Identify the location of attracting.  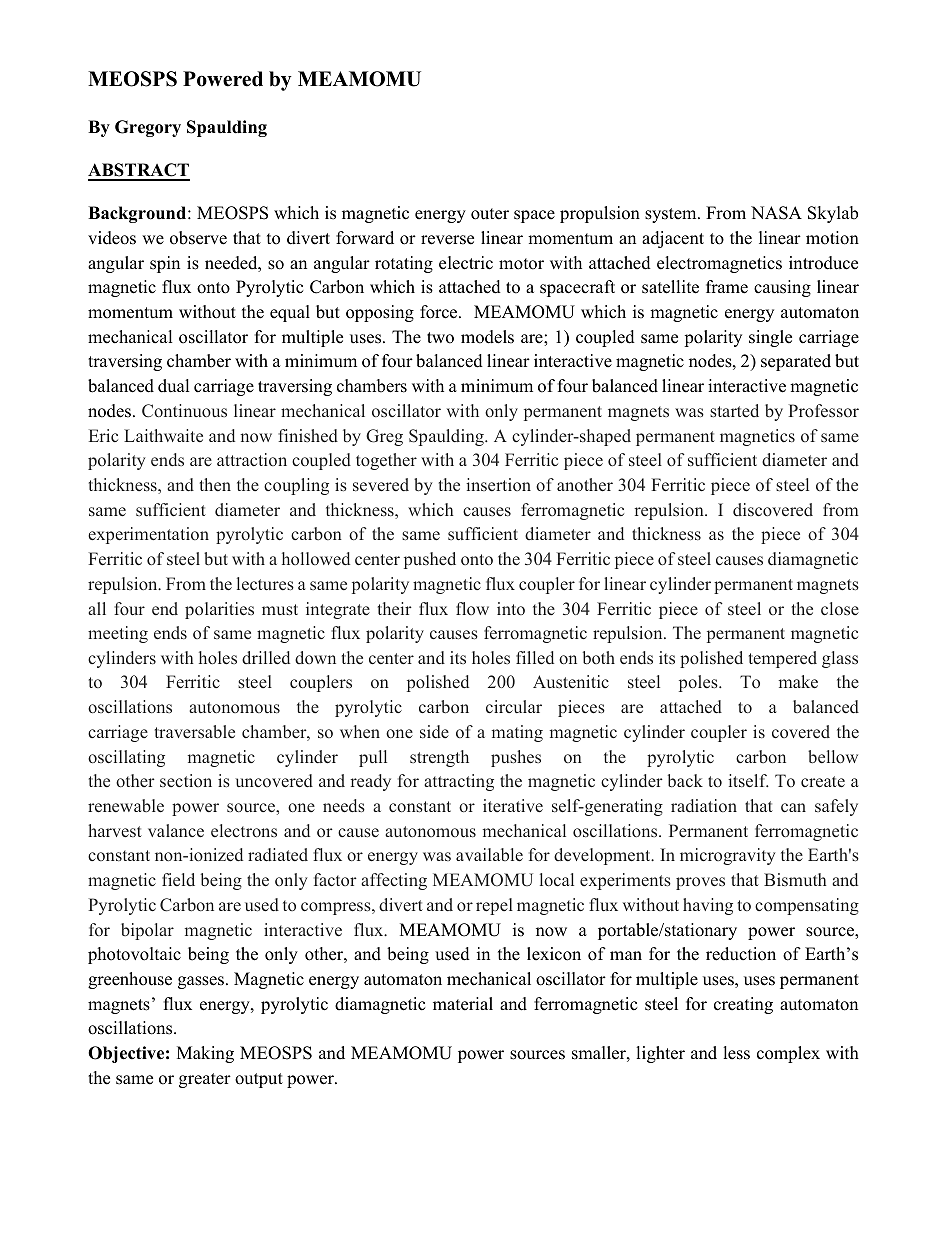
(459, 782).
